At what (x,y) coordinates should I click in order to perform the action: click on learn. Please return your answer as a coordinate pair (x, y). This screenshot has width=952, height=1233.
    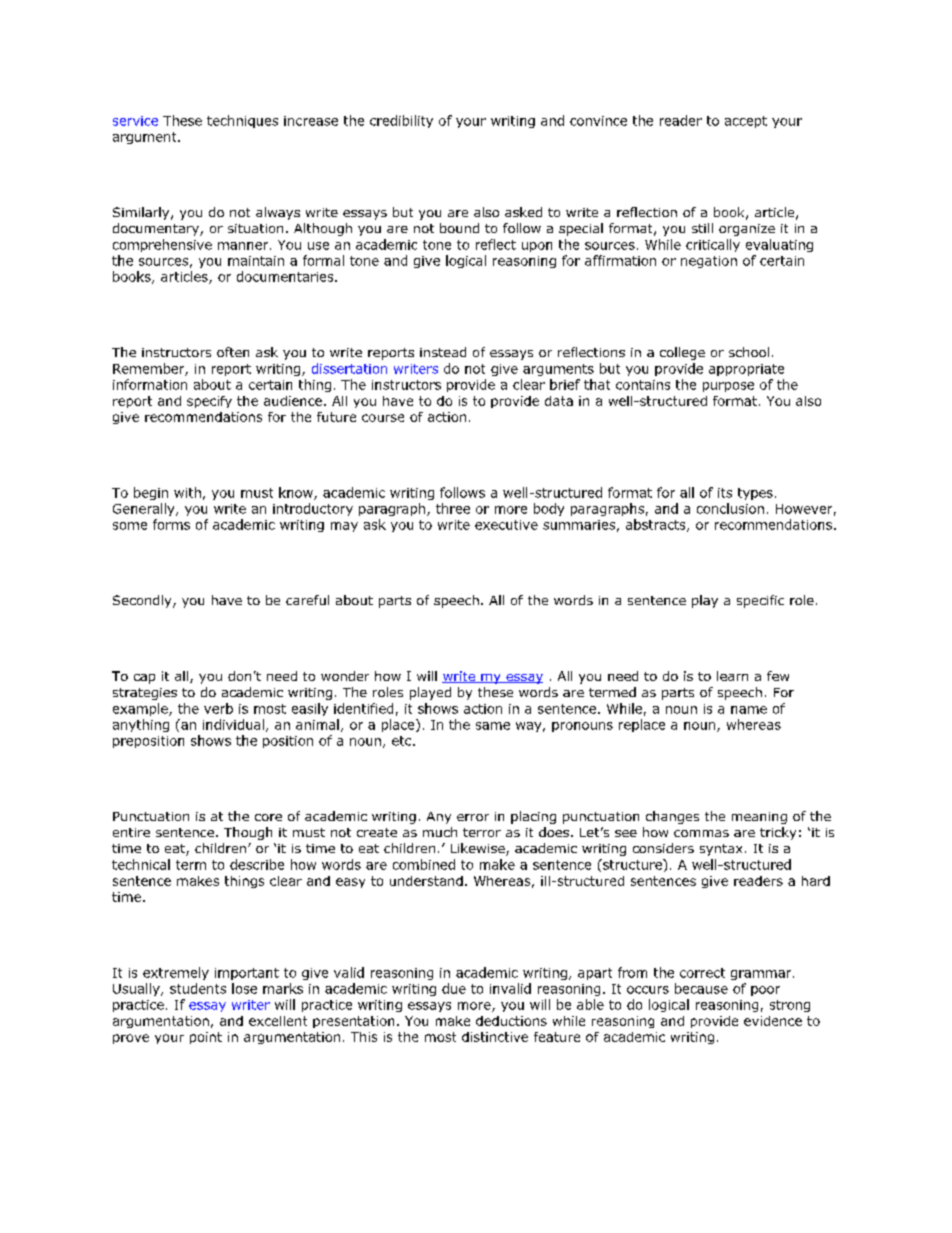
    Looking at the image, I should click on (732, 676).
